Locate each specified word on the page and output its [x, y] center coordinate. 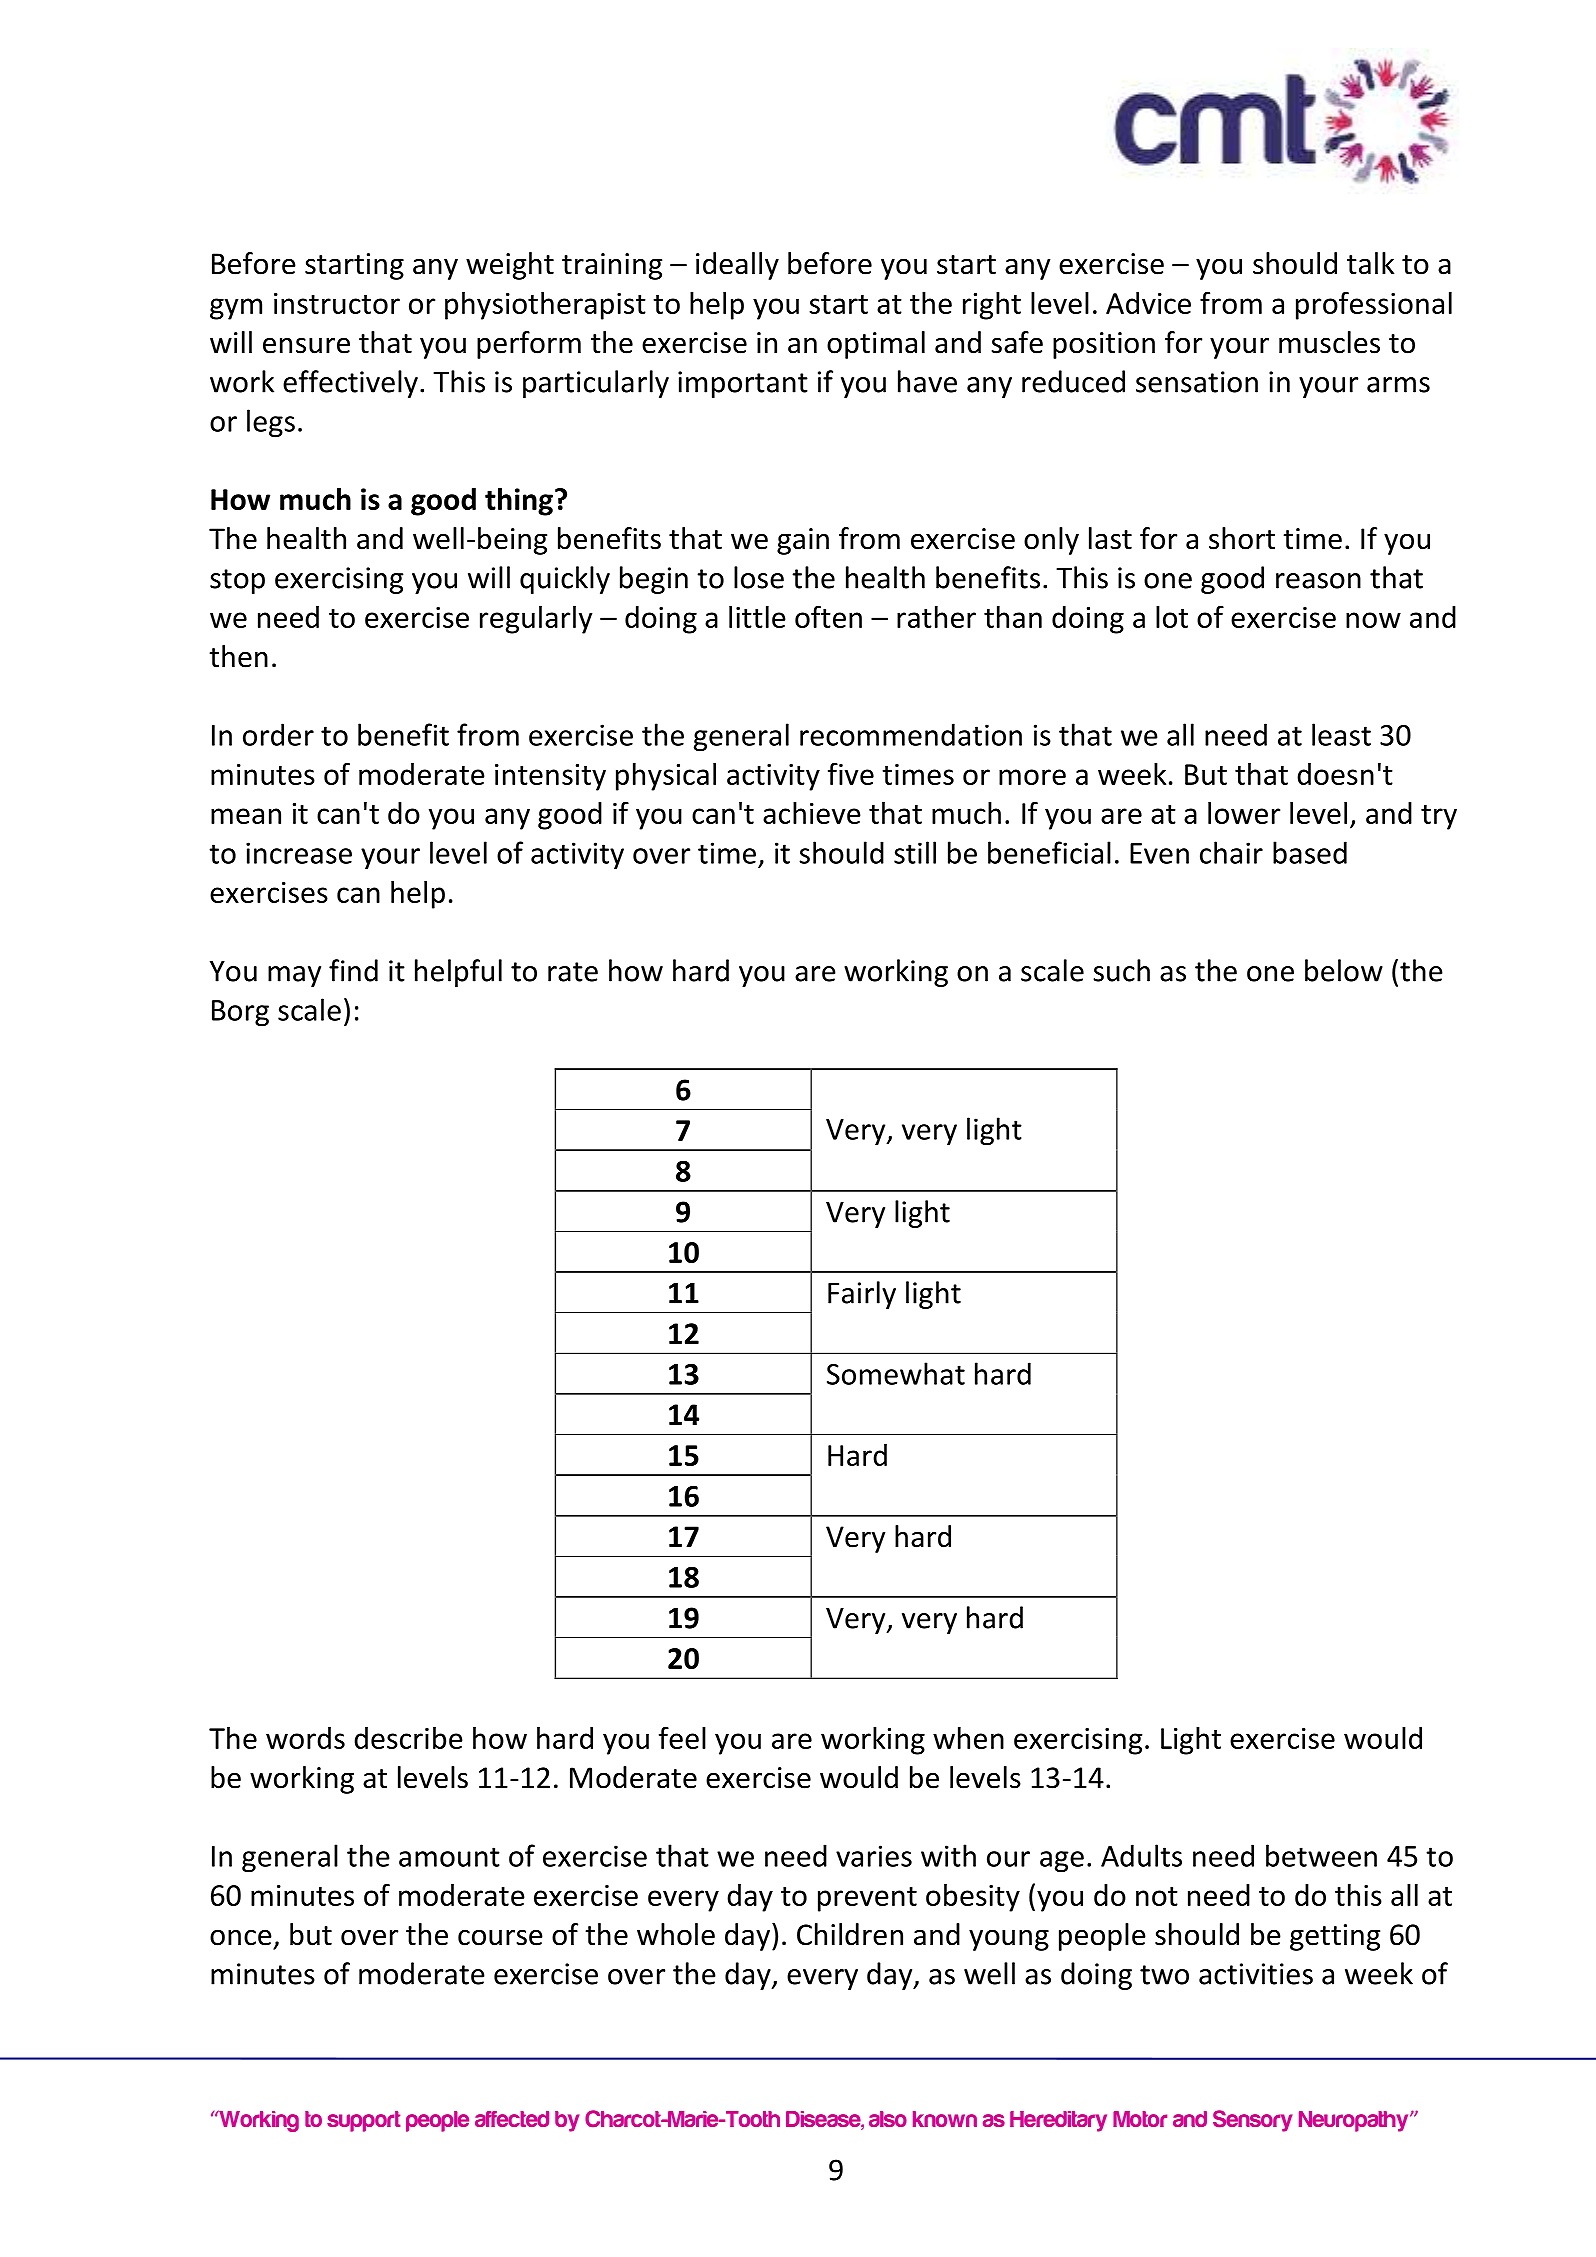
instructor [337, 303]
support [363, 2121]
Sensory [1252, 2121]
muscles [1329, 342]
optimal [876, 345]
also [888, 2119]
